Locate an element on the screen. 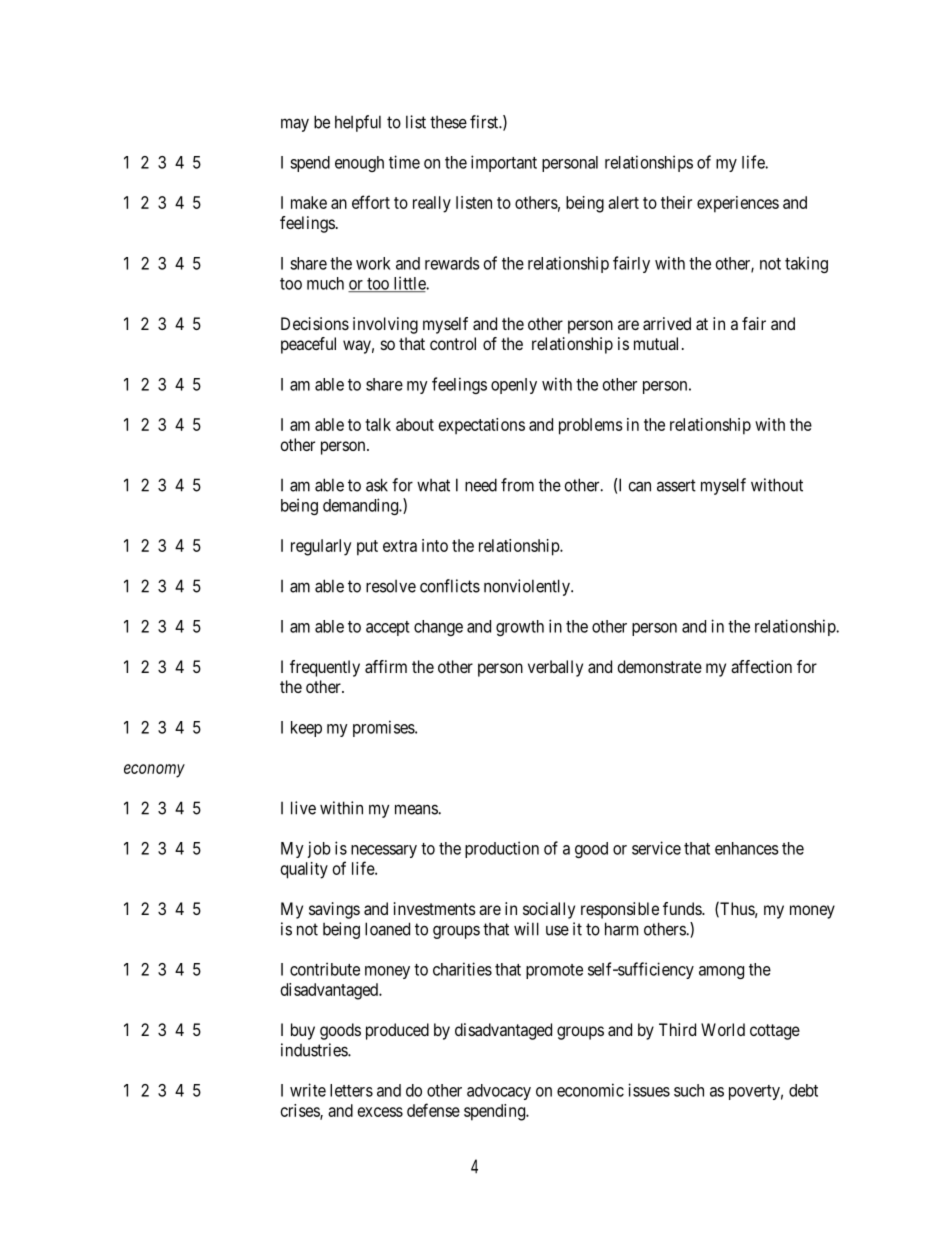 This screenshot has height=1233, width=952. means is located at coordinates (417, 809).
